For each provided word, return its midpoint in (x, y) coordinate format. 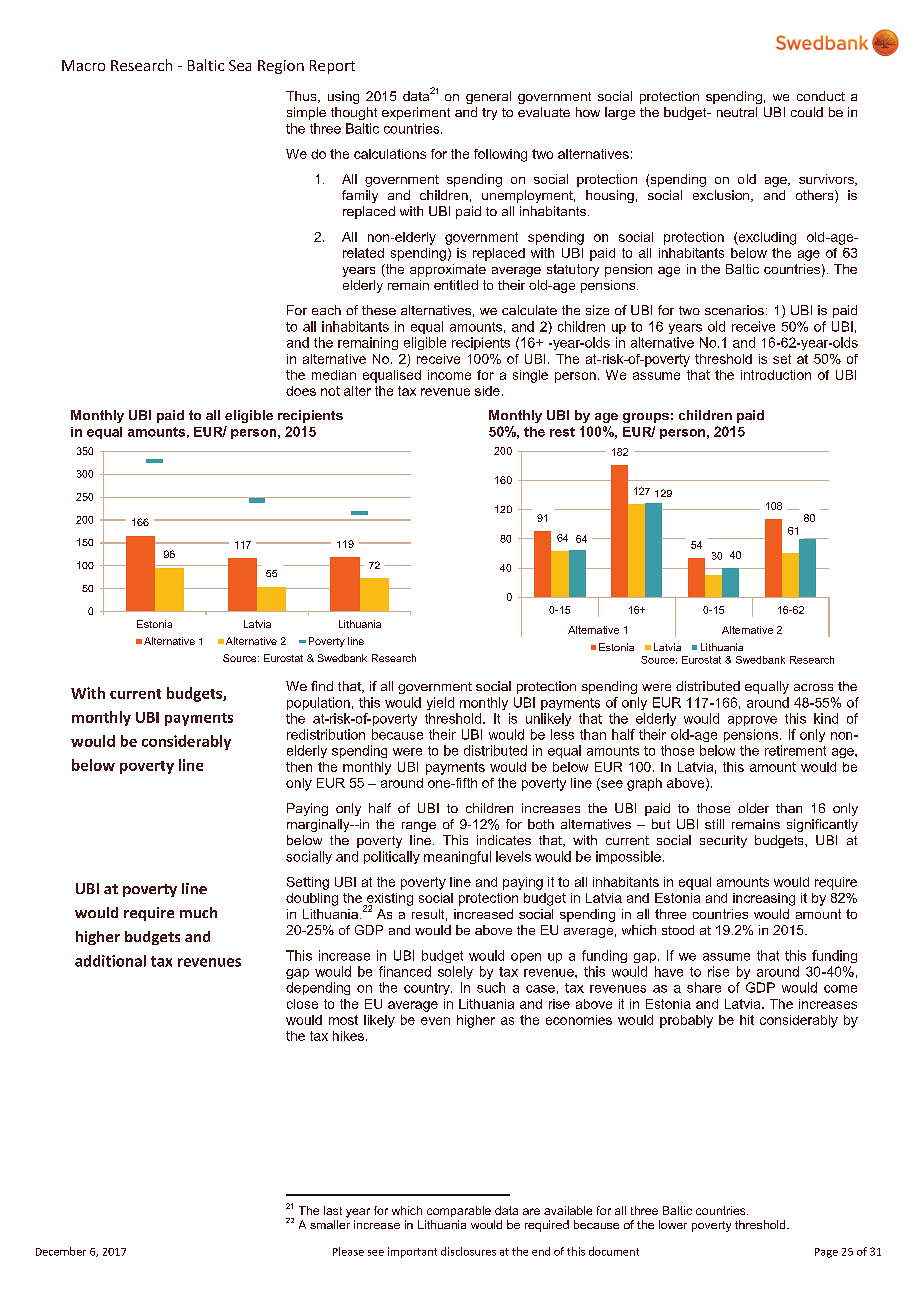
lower (673, 1224)
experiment (416, 113)
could (807, 112)
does (301, 391)
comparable (459, 1211)
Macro (83, 65)
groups (646, 418)
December (61, 1251)
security (723, 841)
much (198, 912)
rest (562, 432)
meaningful (457, 857)
